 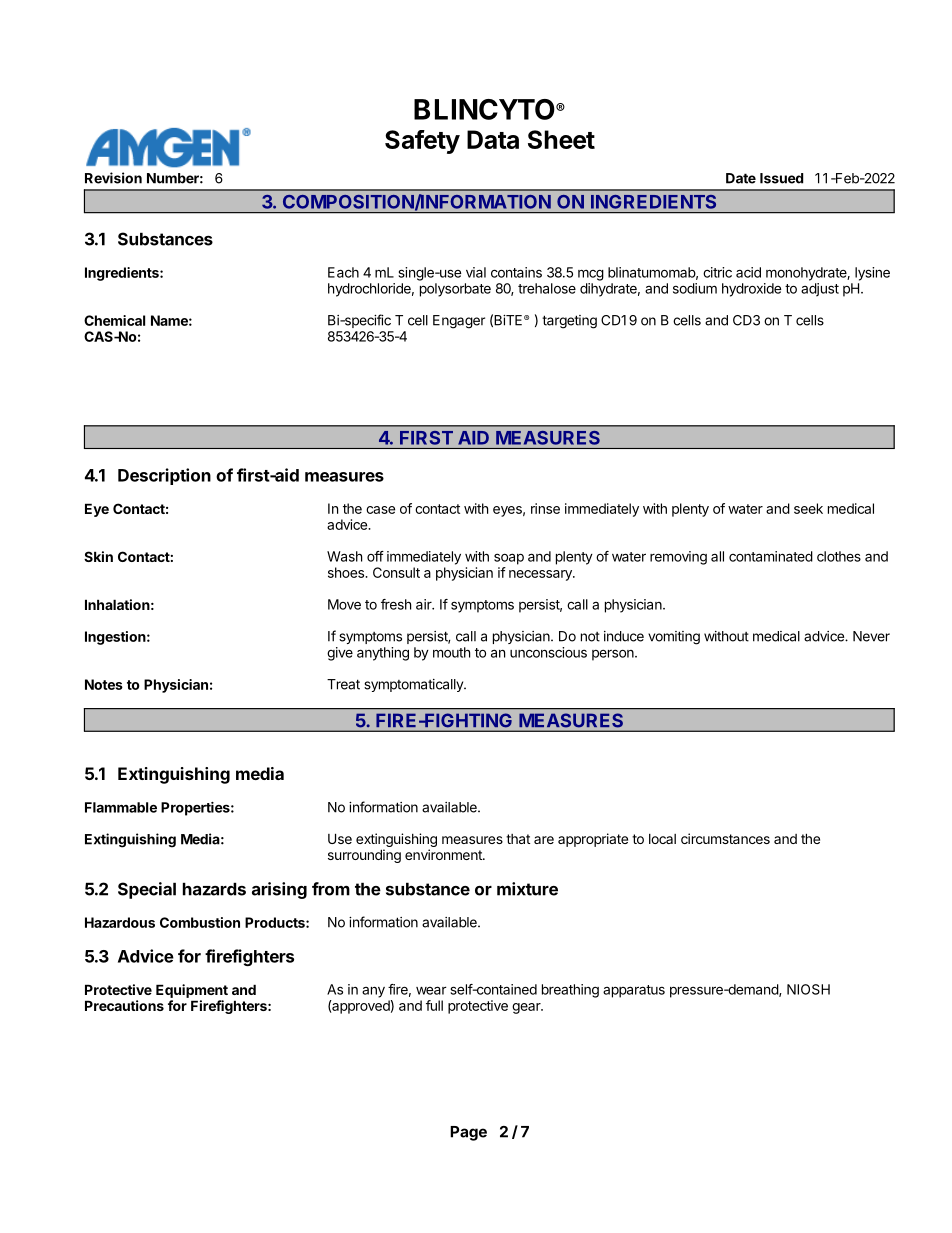 I want to click on seek, so click(x=808, y=508).
